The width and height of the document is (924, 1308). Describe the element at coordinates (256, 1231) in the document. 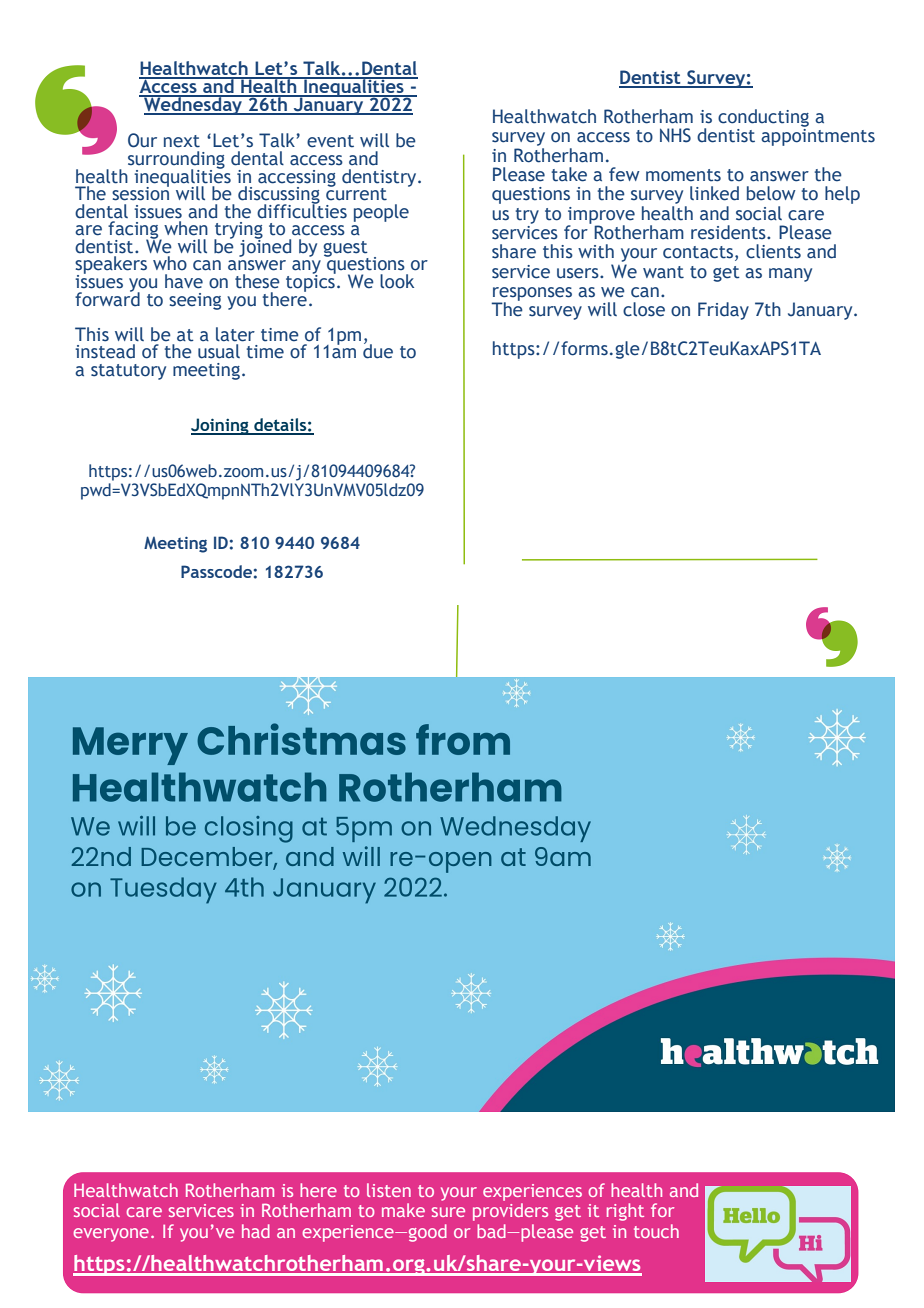

I see `had` at that location.
